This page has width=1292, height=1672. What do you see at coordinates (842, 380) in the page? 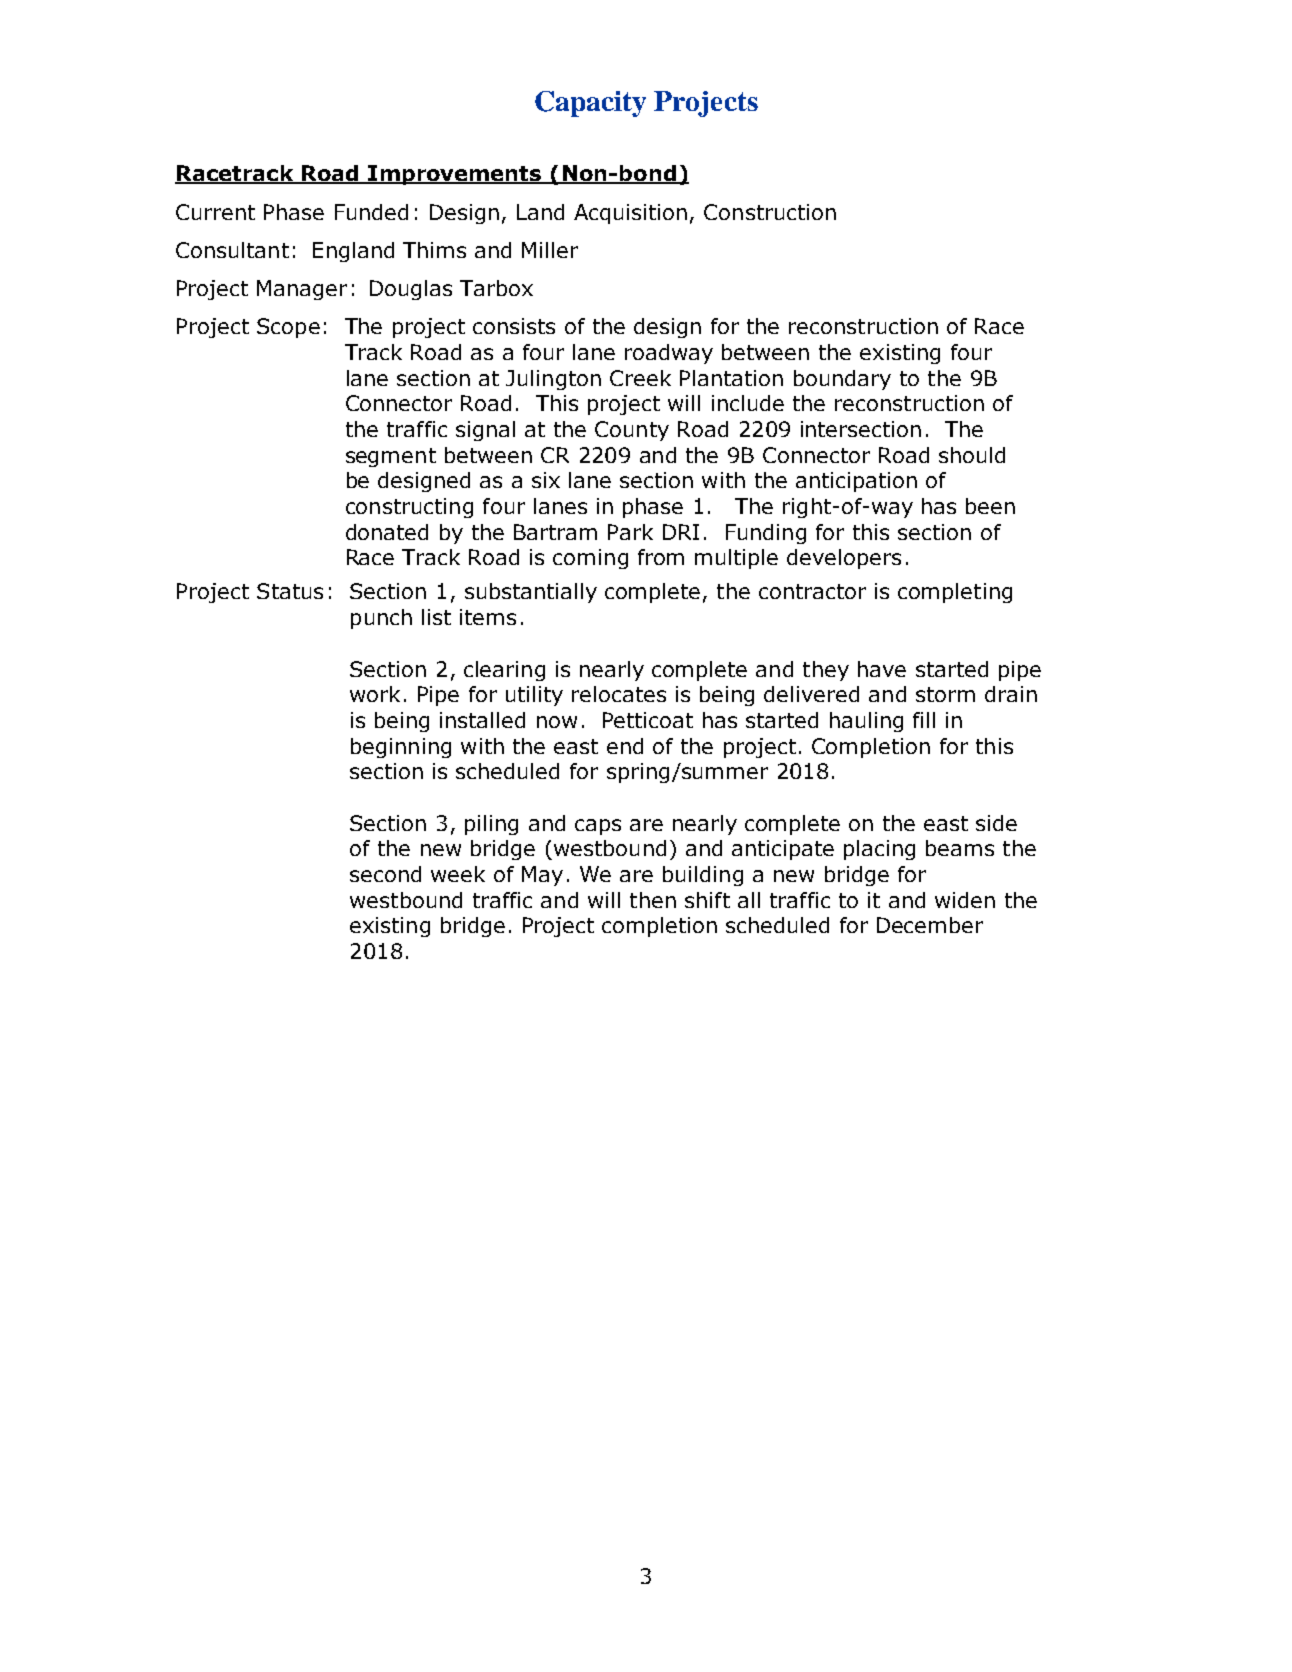
I see `boundary` at bounding box center [842, 380].
